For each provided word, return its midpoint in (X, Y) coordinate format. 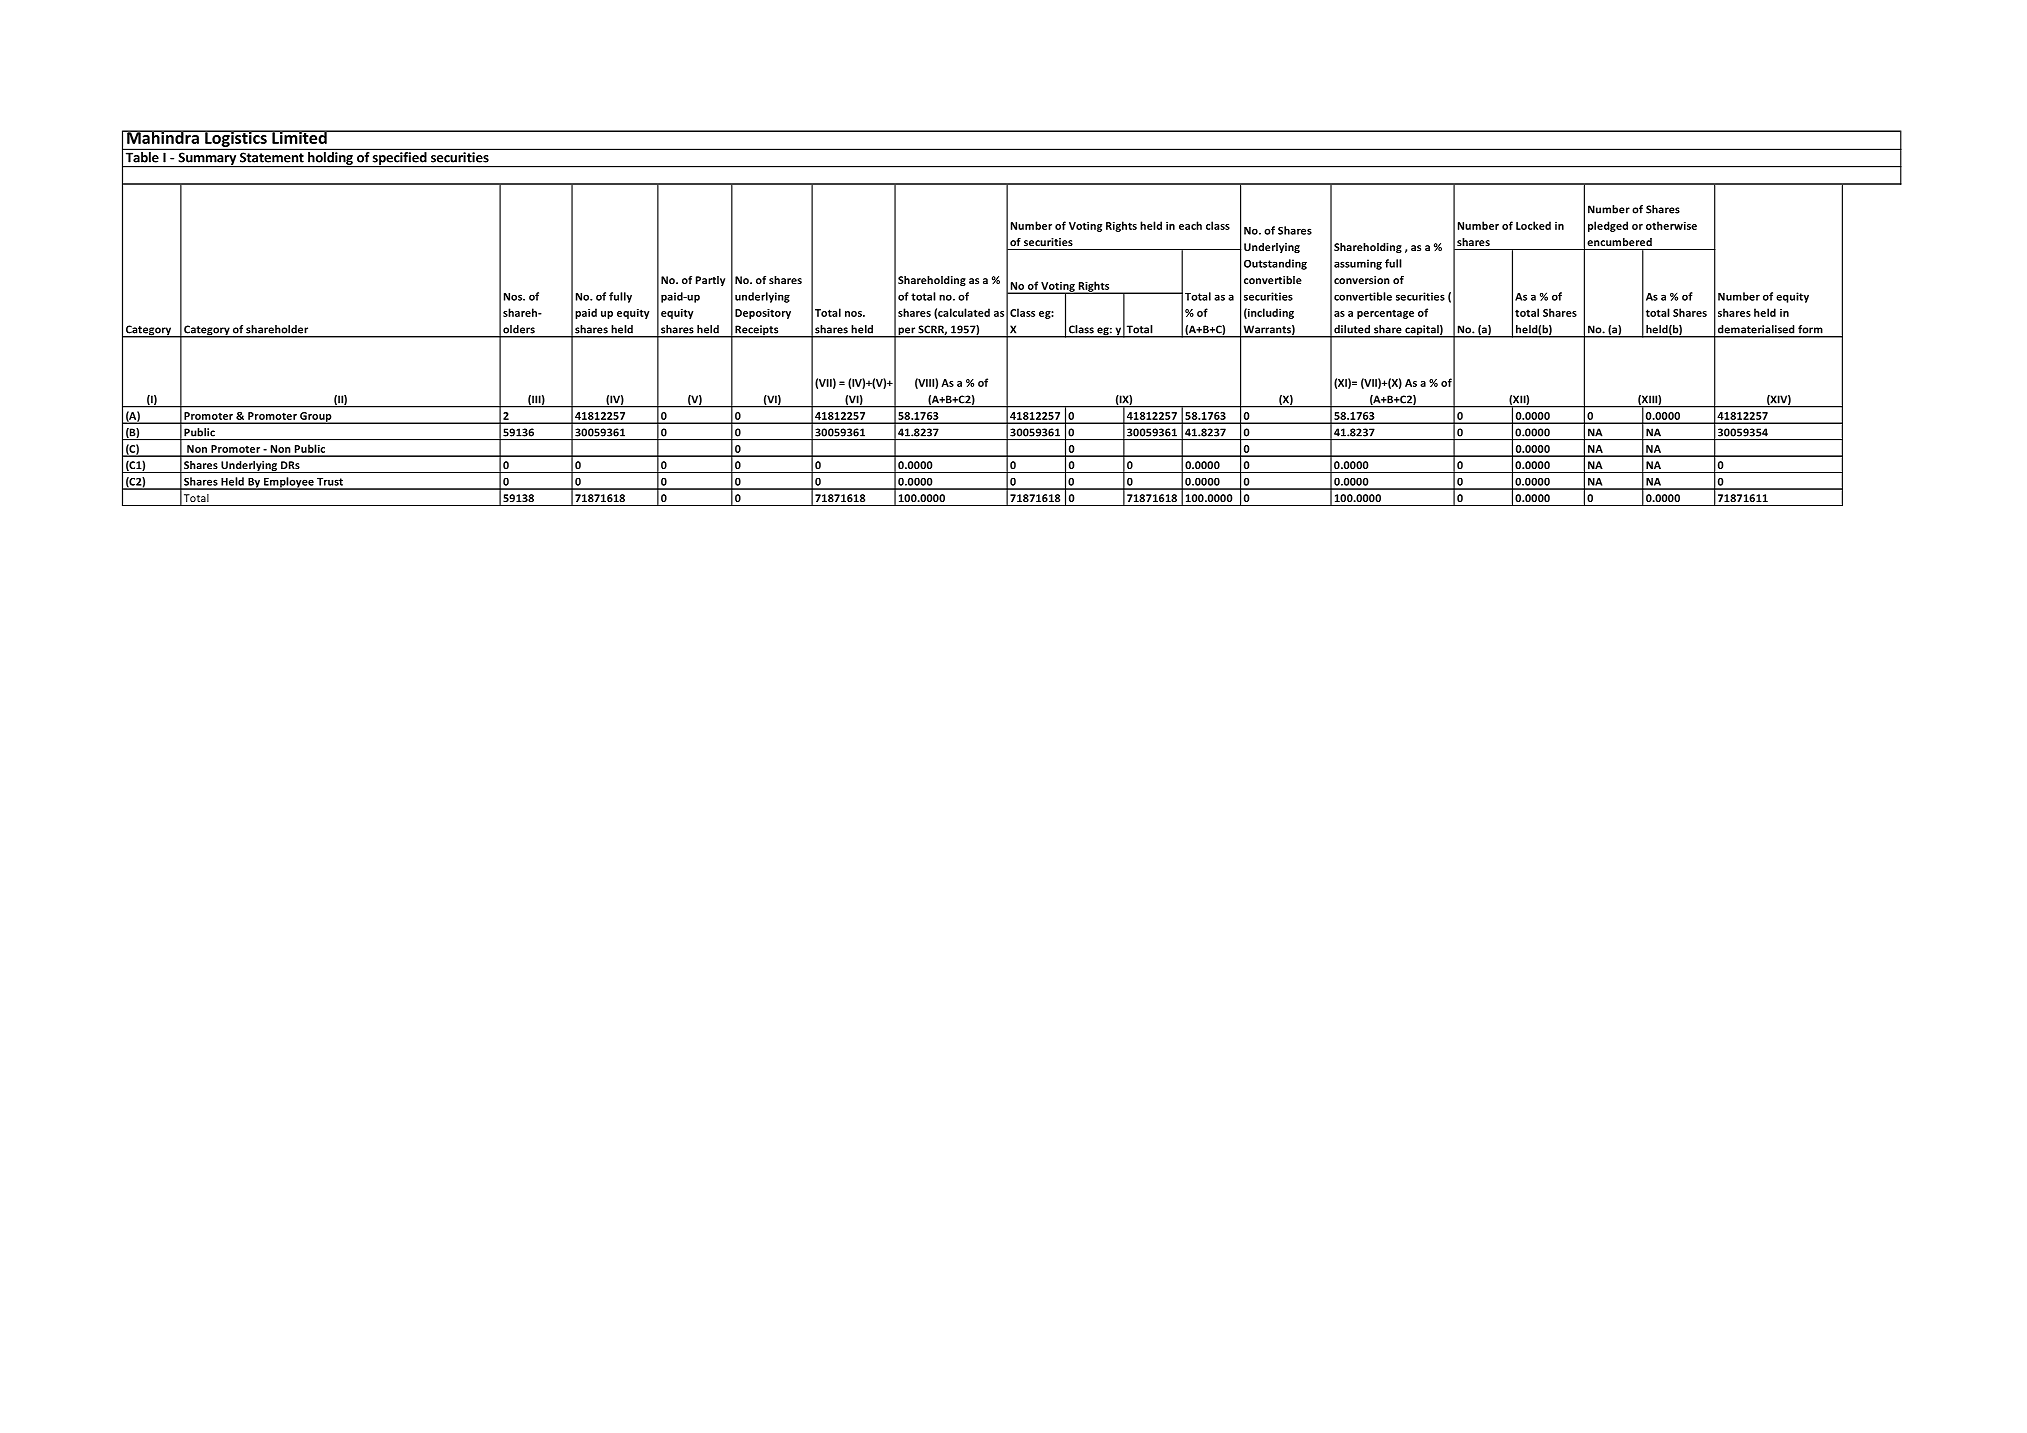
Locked (1533, 225)
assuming (1358, 264)
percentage (1385, 314)
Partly (710, 281)
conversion (1362, 280)
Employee (289, 483)
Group (316, 418)
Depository (763, 314)
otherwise (1671, 225)
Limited (299, 137)
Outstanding (1275, 264)
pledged (1608, 226)
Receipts (757, 331)
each (1190, 225)
